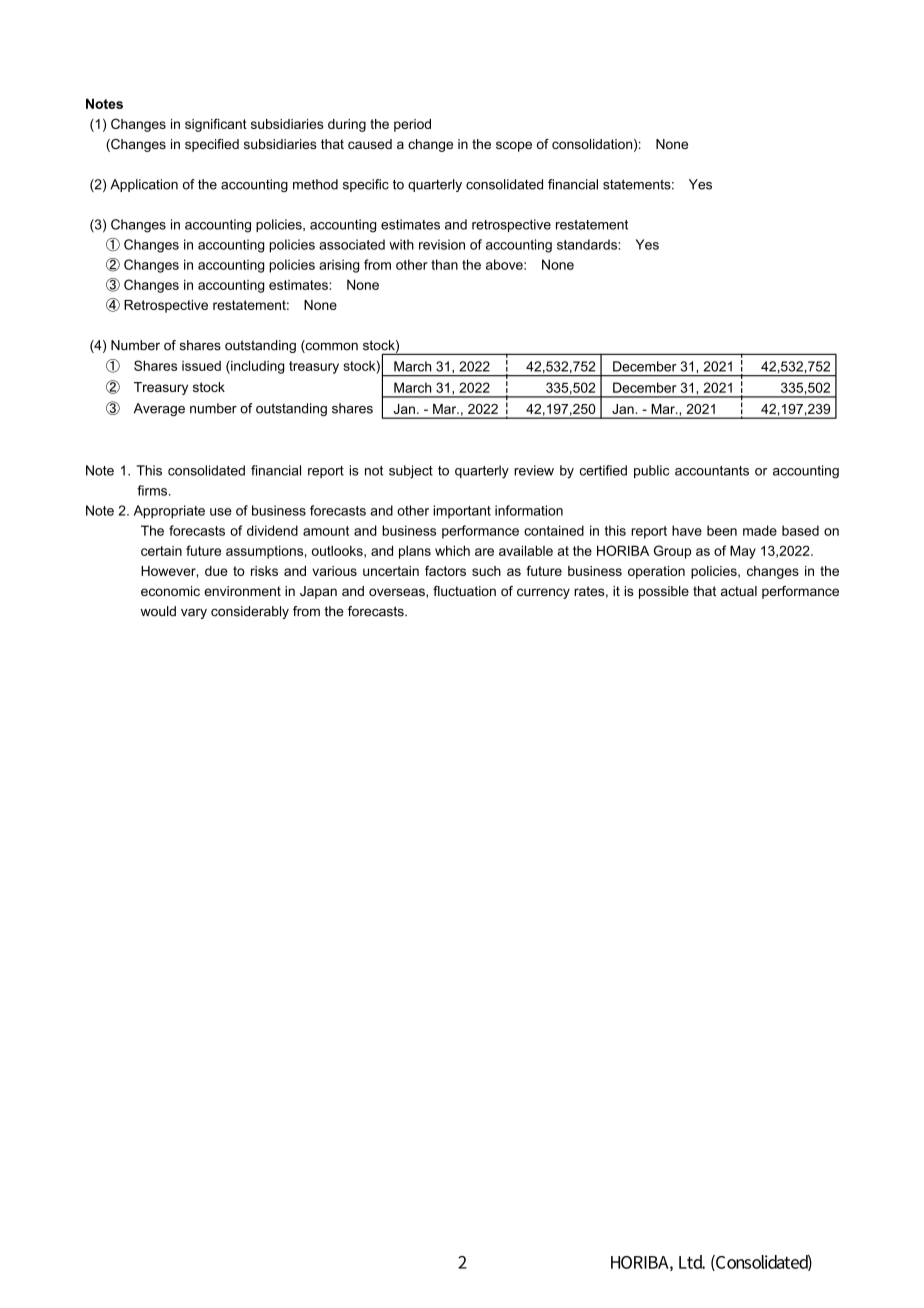 Image resolution: width=924 pixels, height=1308 pixels. What do you see at coordinates (250, 612) in the screenshot?
I see `considerably` at bounding box center [250, 612].
